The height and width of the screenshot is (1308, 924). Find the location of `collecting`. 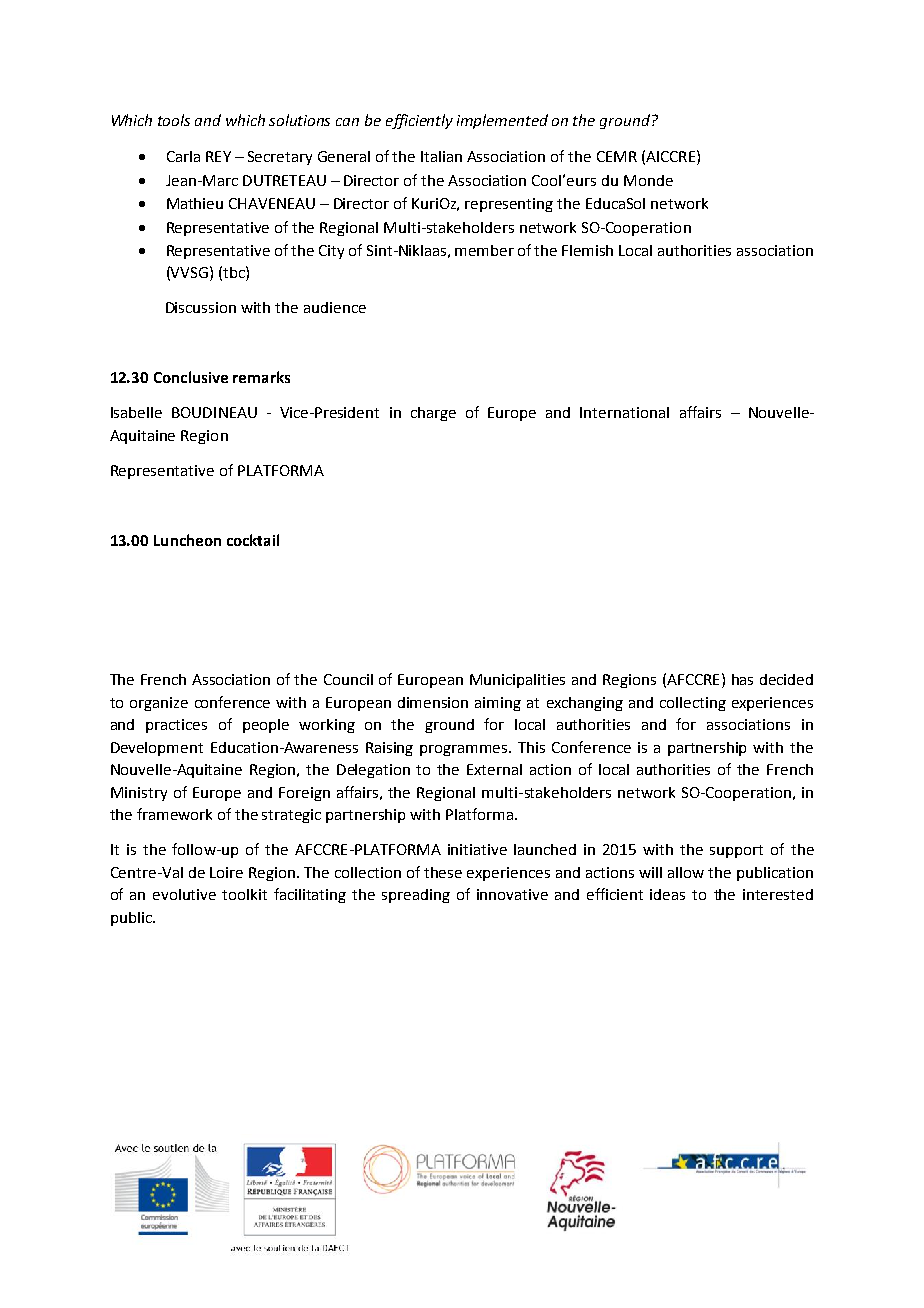

collecting is located at coordinates (693, 704).
